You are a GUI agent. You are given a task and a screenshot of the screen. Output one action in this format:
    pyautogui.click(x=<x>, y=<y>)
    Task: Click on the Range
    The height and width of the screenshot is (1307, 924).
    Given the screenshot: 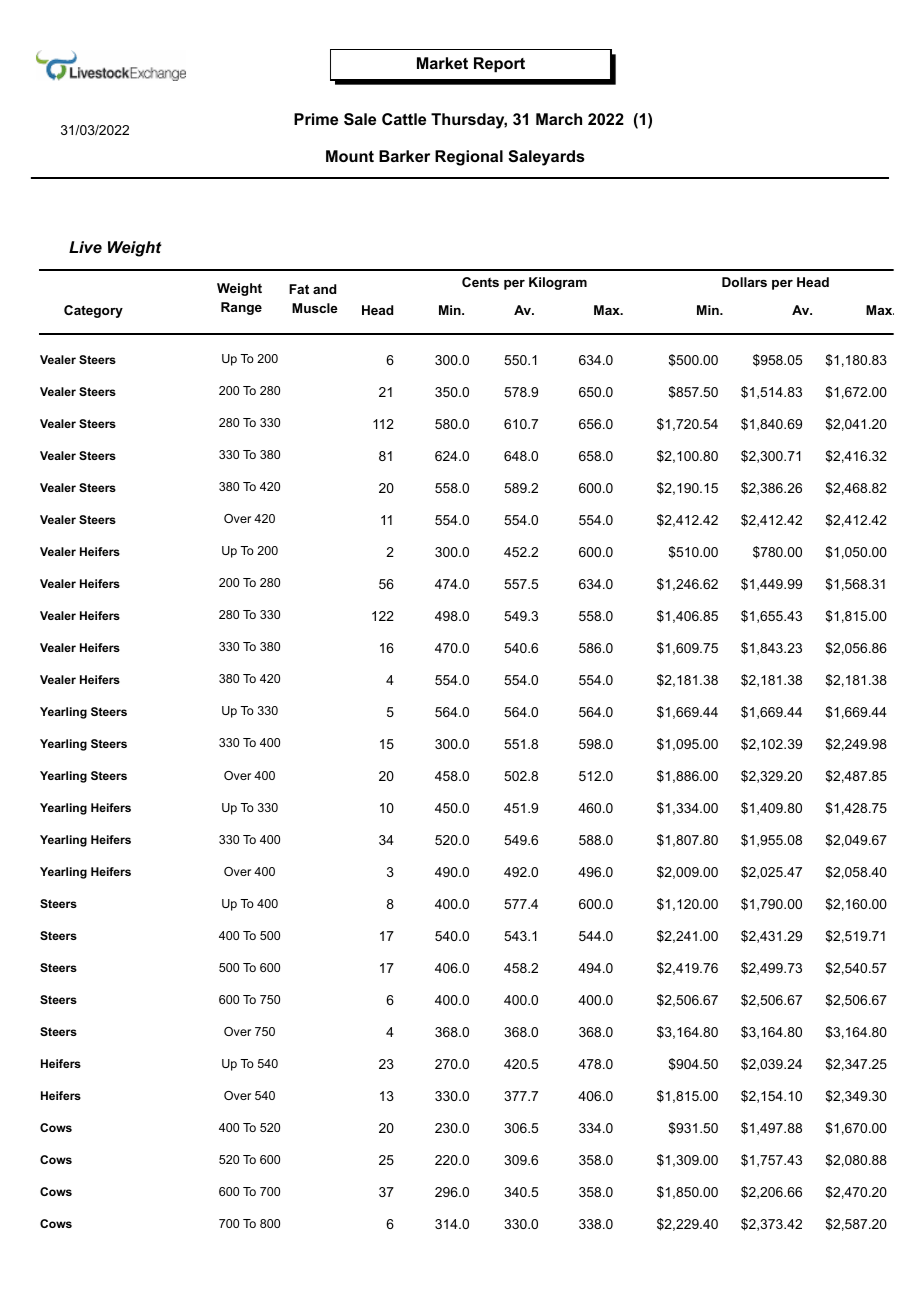 What is the action you would take?
    pyautogui.click(x=241, y=308)
